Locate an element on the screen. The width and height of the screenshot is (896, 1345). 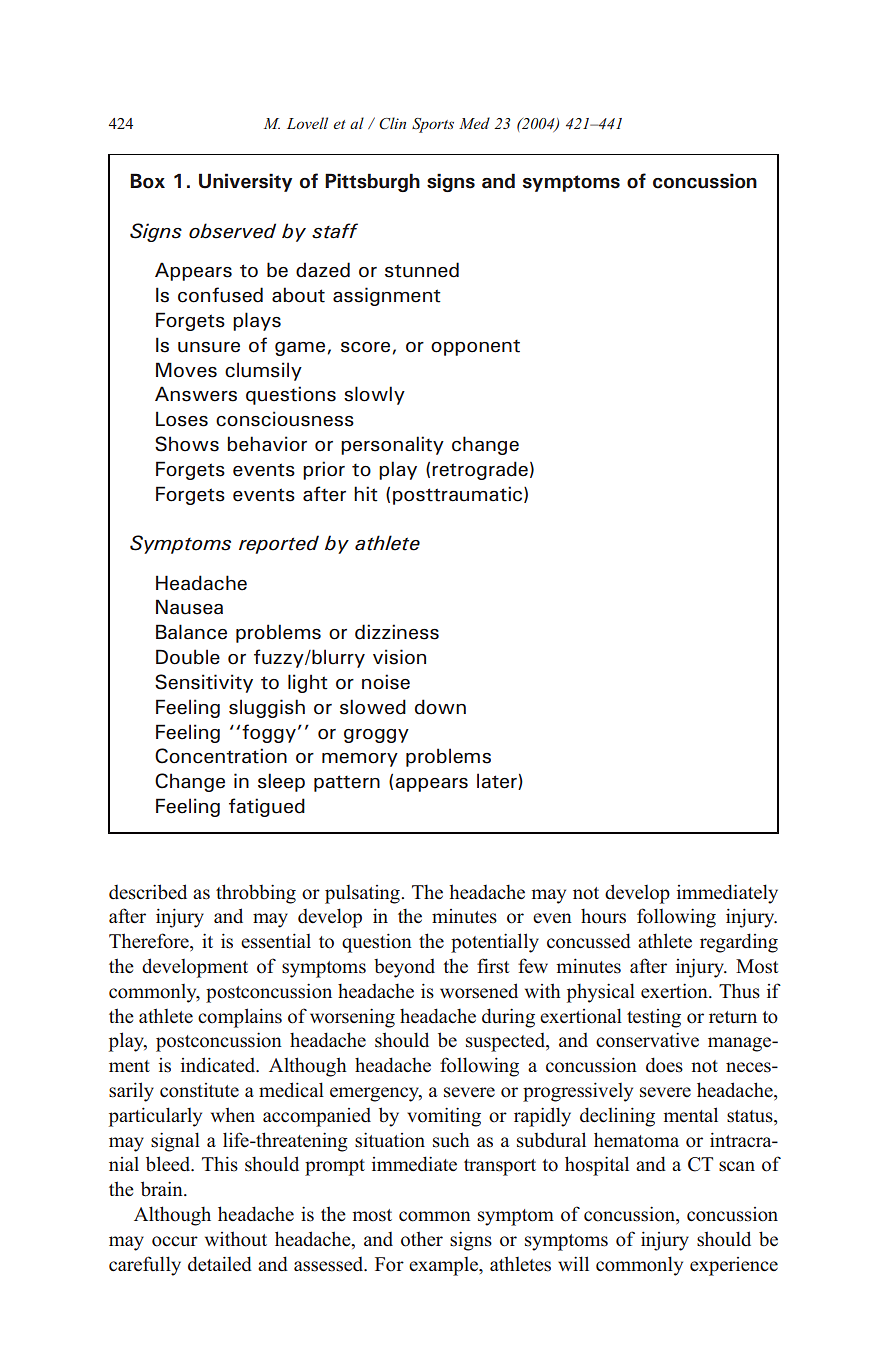
Sensitivity is located at coordinates (204, 683).
